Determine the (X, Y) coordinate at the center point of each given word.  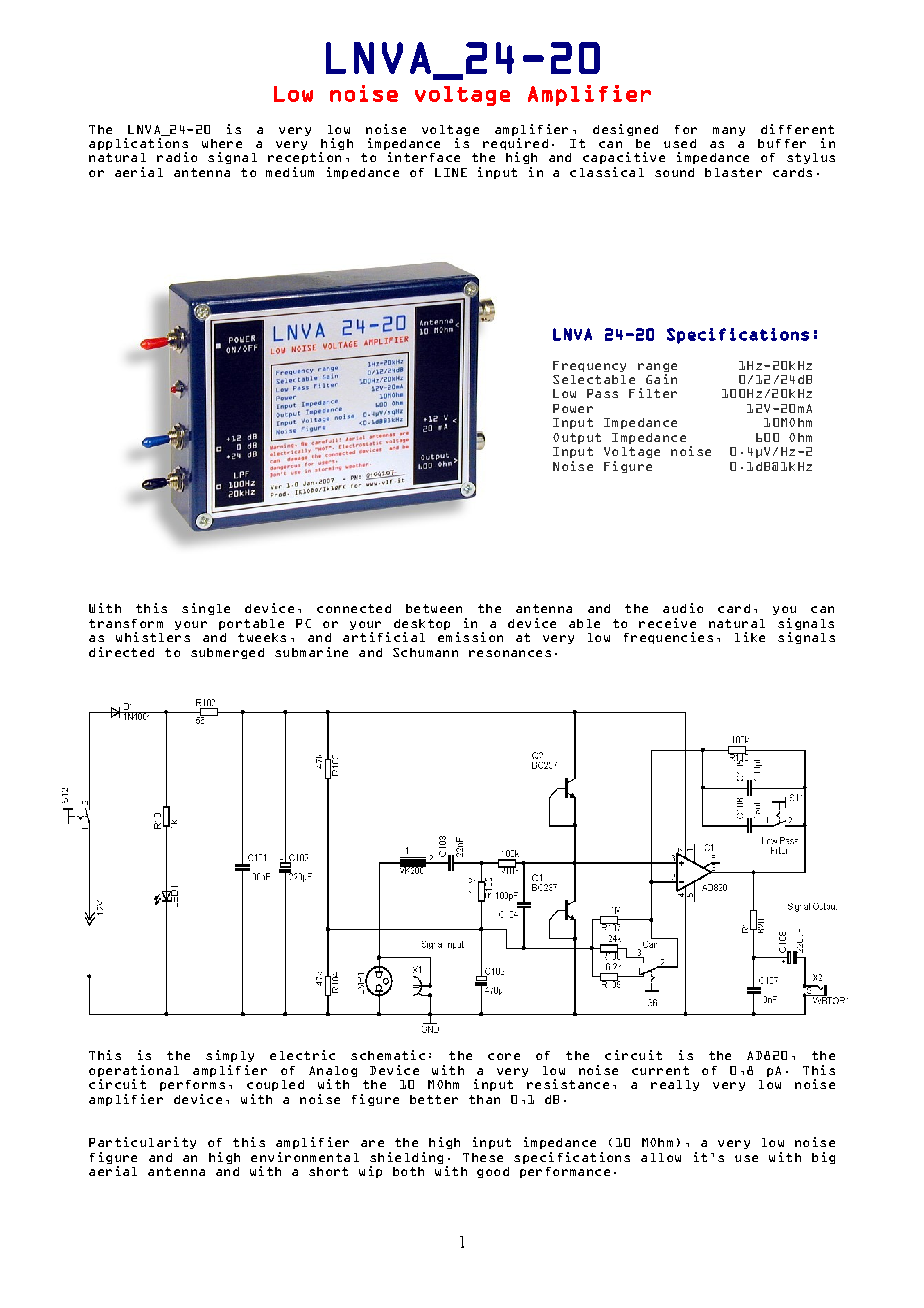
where (222, 143)
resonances (510, 653)
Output (577, 438)
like (750, 637)
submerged (227, 653)
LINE (451, 172)
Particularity (142, 1143)
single (206, 609)
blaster (733, 172)
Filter (653, 393)
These (483, 1157)
